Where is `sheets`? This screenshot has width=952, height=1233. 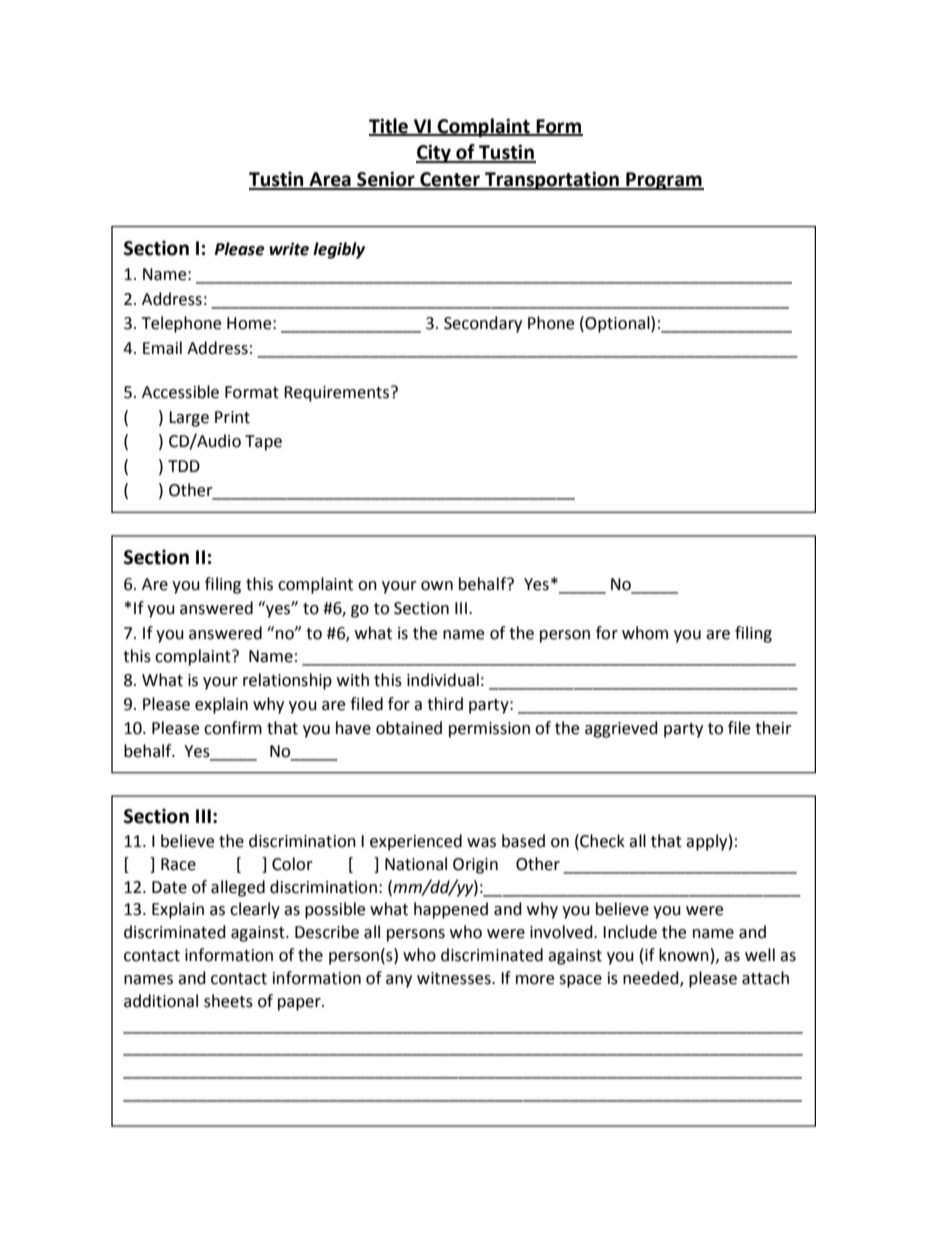 sheets is located at coordinates (228, 1001).
